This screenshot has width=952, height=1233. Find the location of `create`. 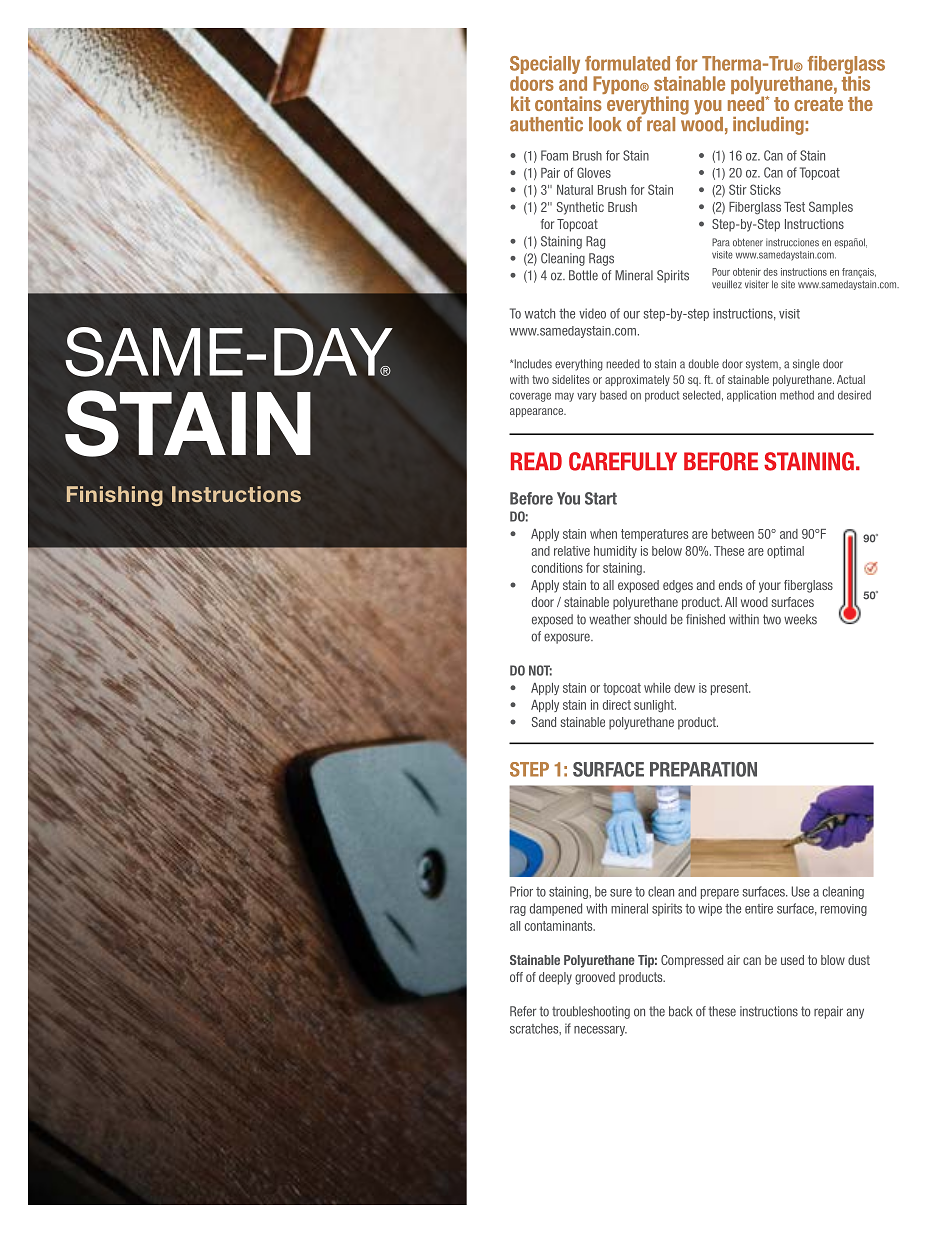

create is located at coordinates (818, 104).
